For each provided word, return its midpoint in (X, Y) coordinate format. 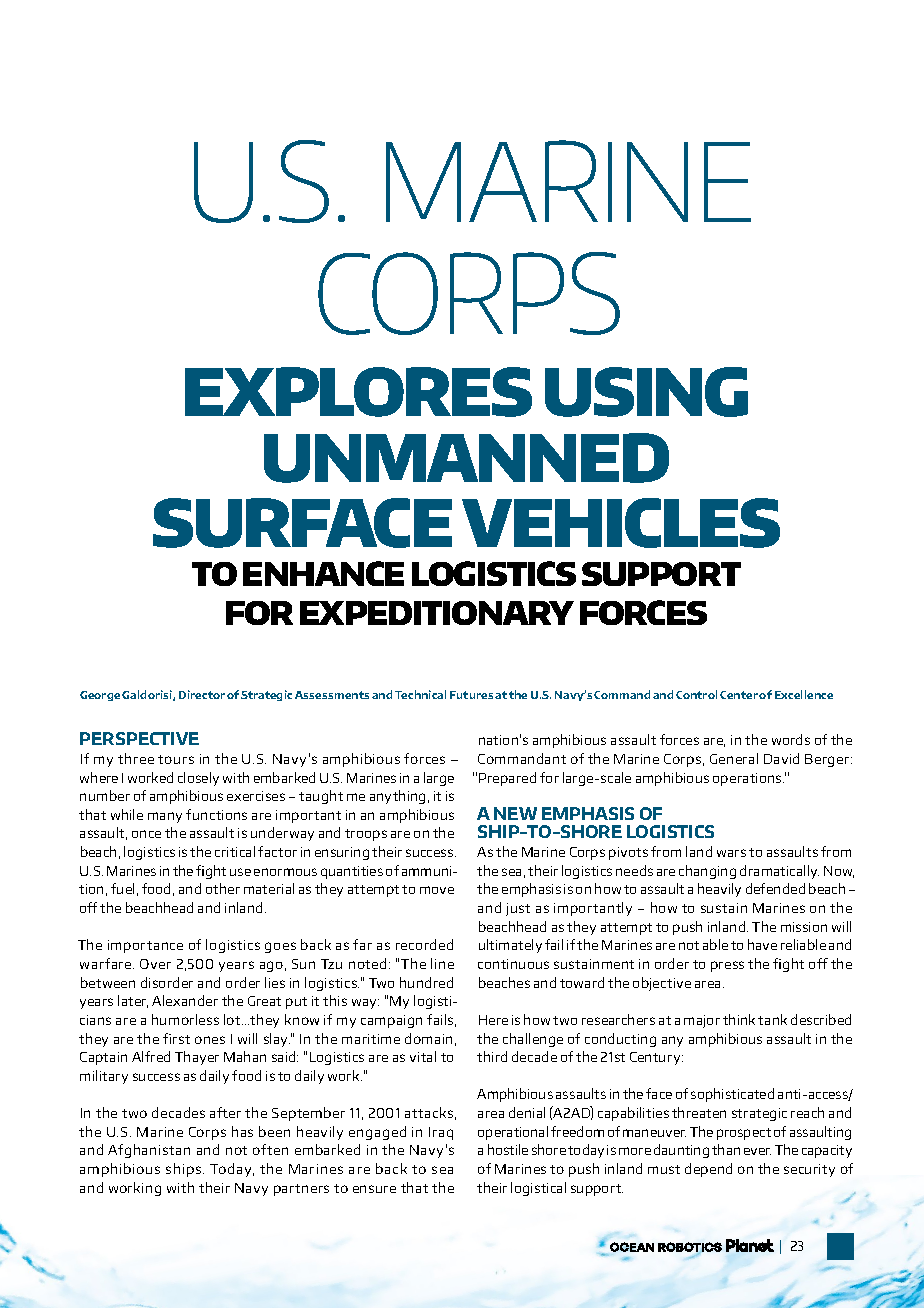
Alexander (185, 1000)
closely (198, 779)
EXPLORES (358, 392)
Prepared (507, 779)
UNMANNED (466, 458)
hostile (508, 1149)
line (442, 963)
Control (696, 694)
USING (646, 392)
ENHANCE (323, 573)
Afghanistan (149, 1151)
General (734, 758)
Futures (471, 695)
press (727, 966)
